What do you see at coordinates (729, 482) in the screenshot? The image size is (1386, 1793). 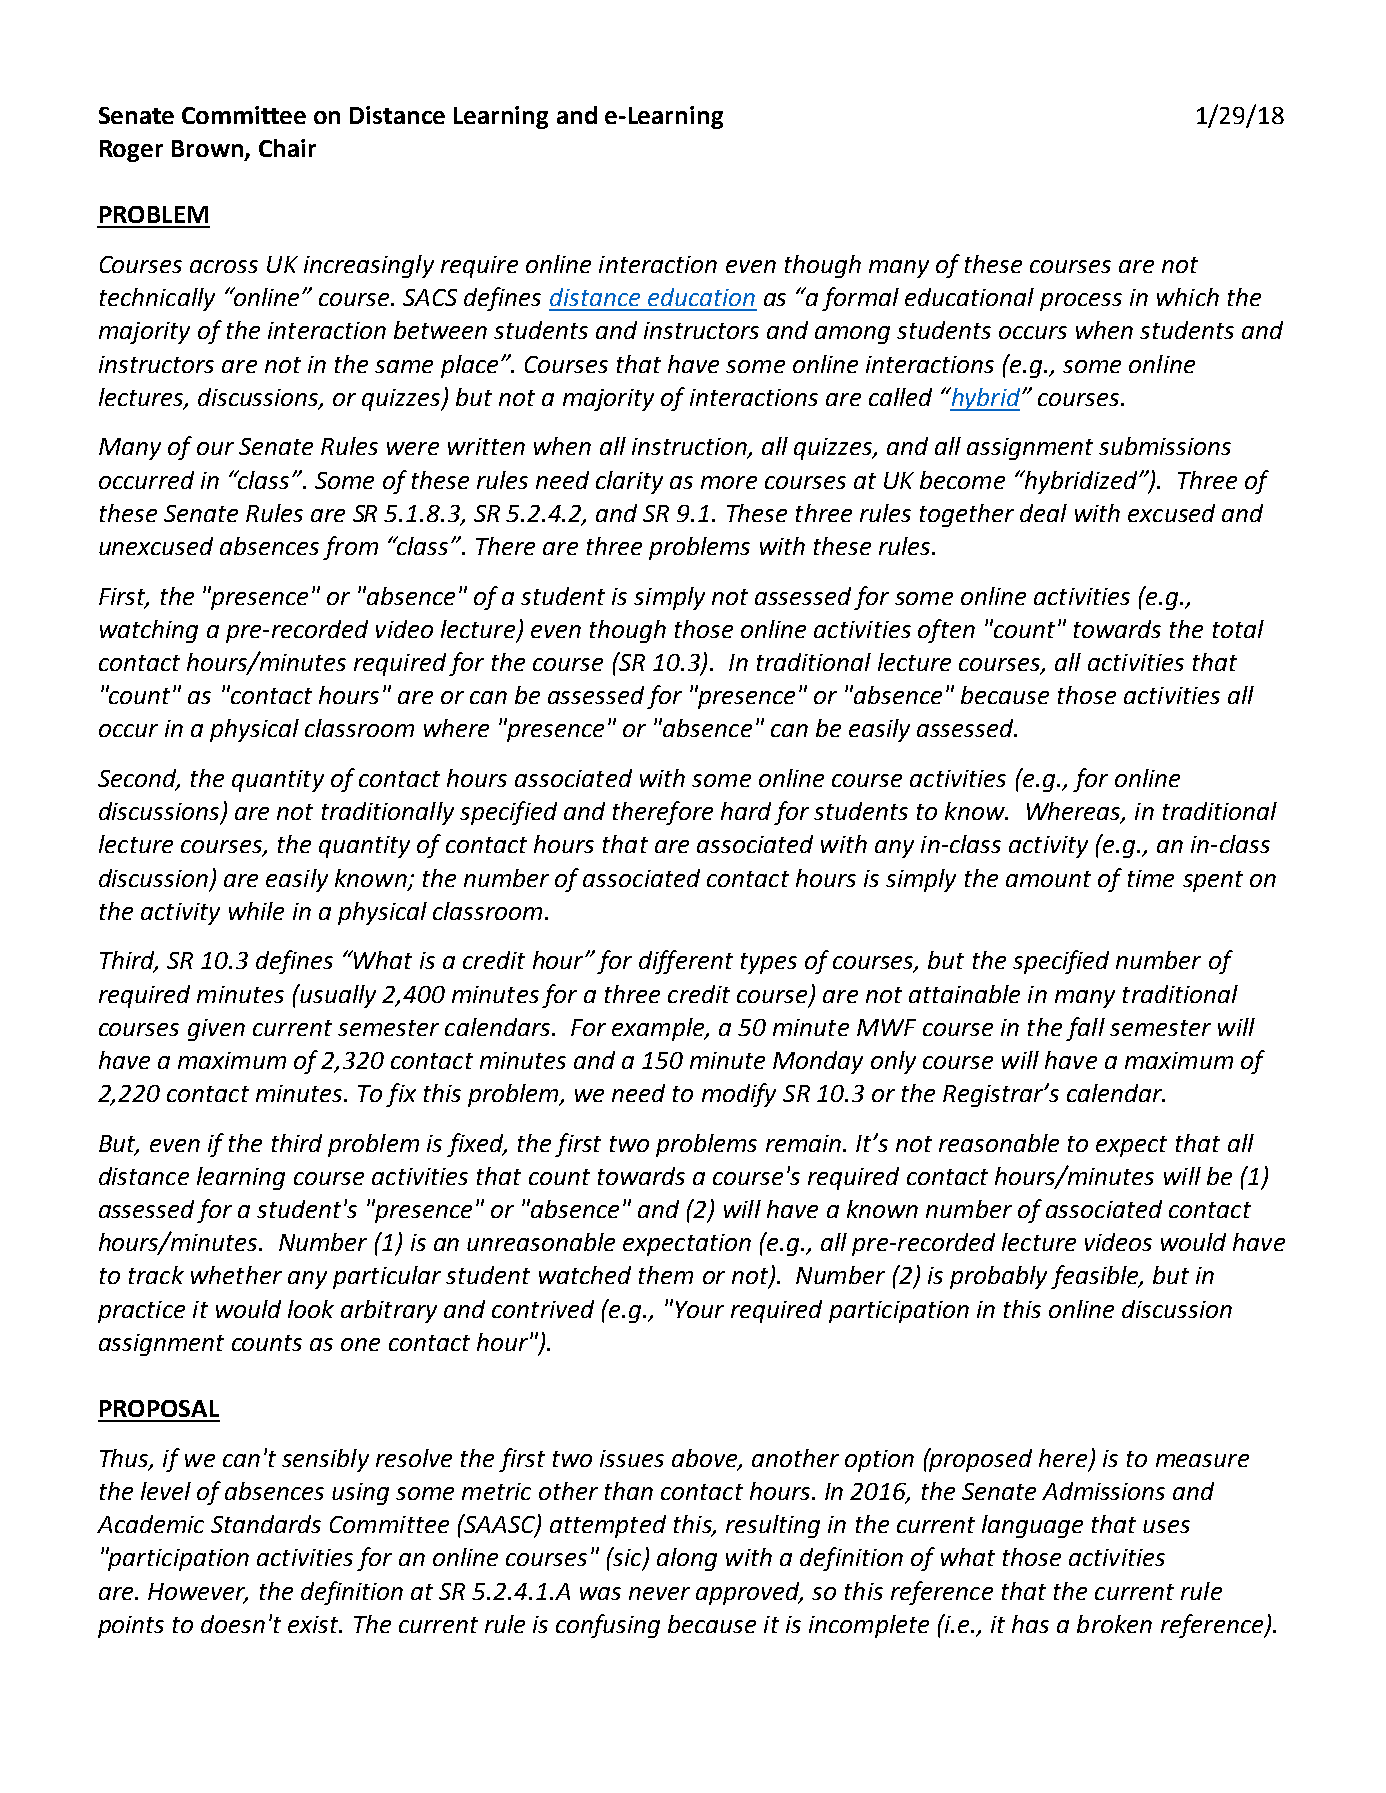 I see `more` at bounding box center [729, 482].
